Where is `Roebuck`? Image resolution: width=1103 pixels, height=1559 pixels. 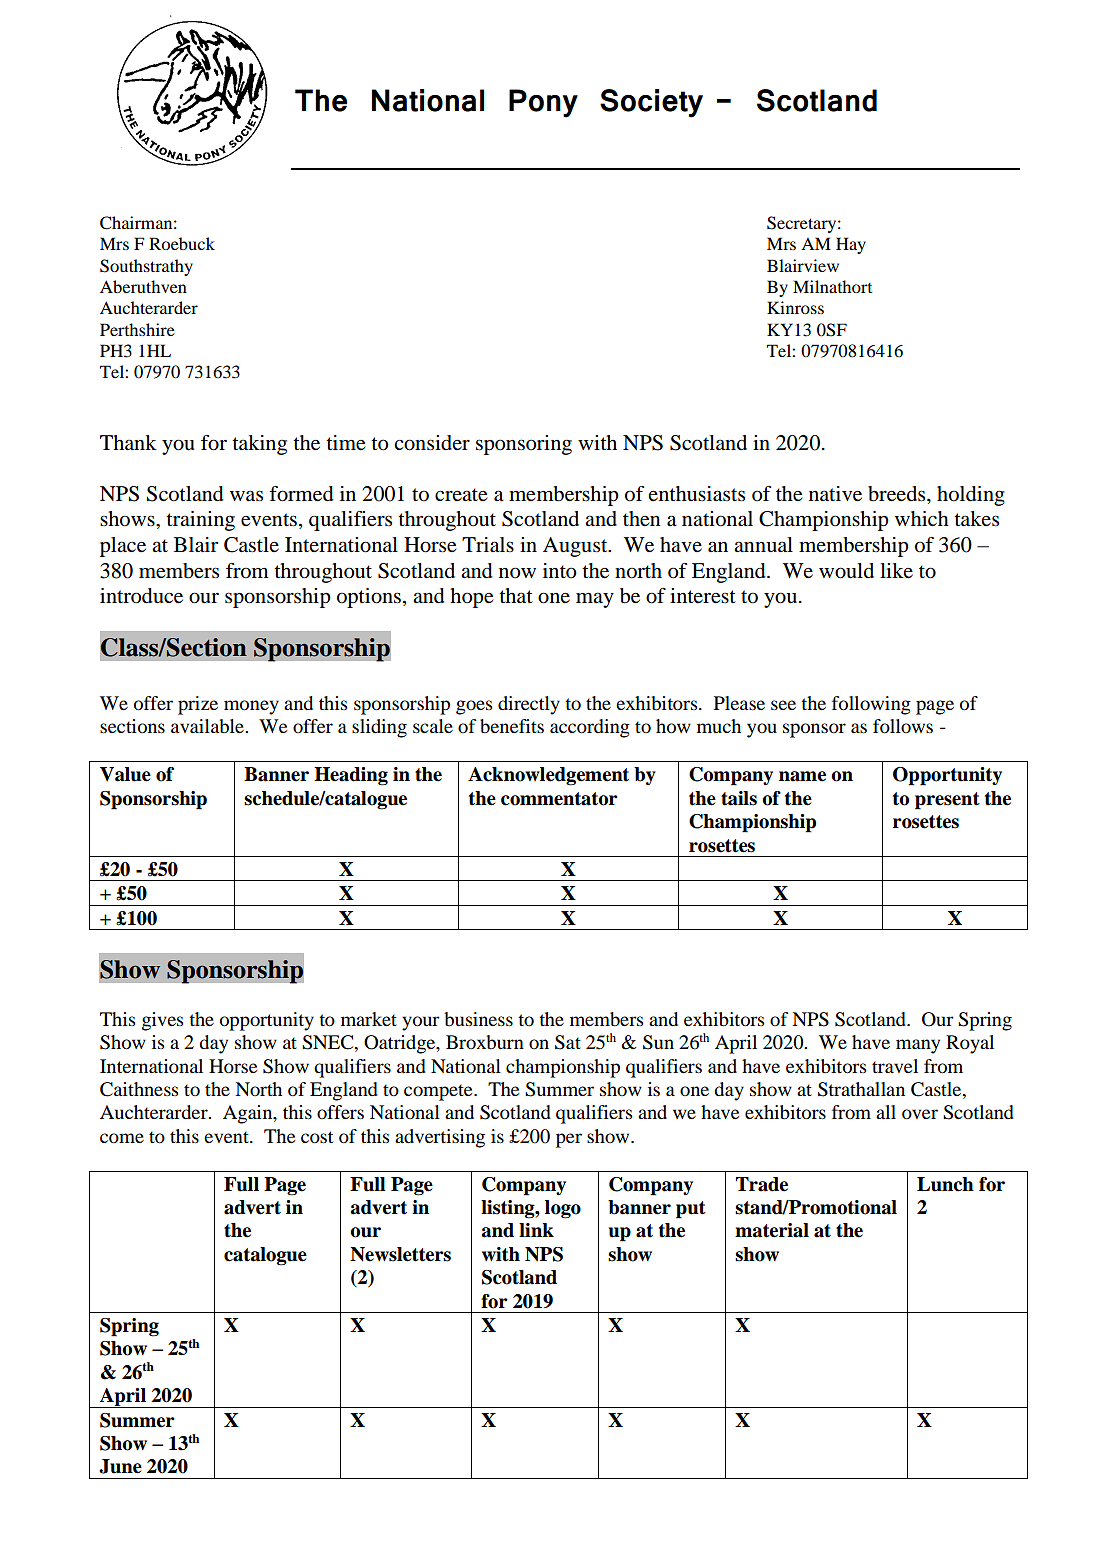 Roebuck is located at coordinates (182, 243).
